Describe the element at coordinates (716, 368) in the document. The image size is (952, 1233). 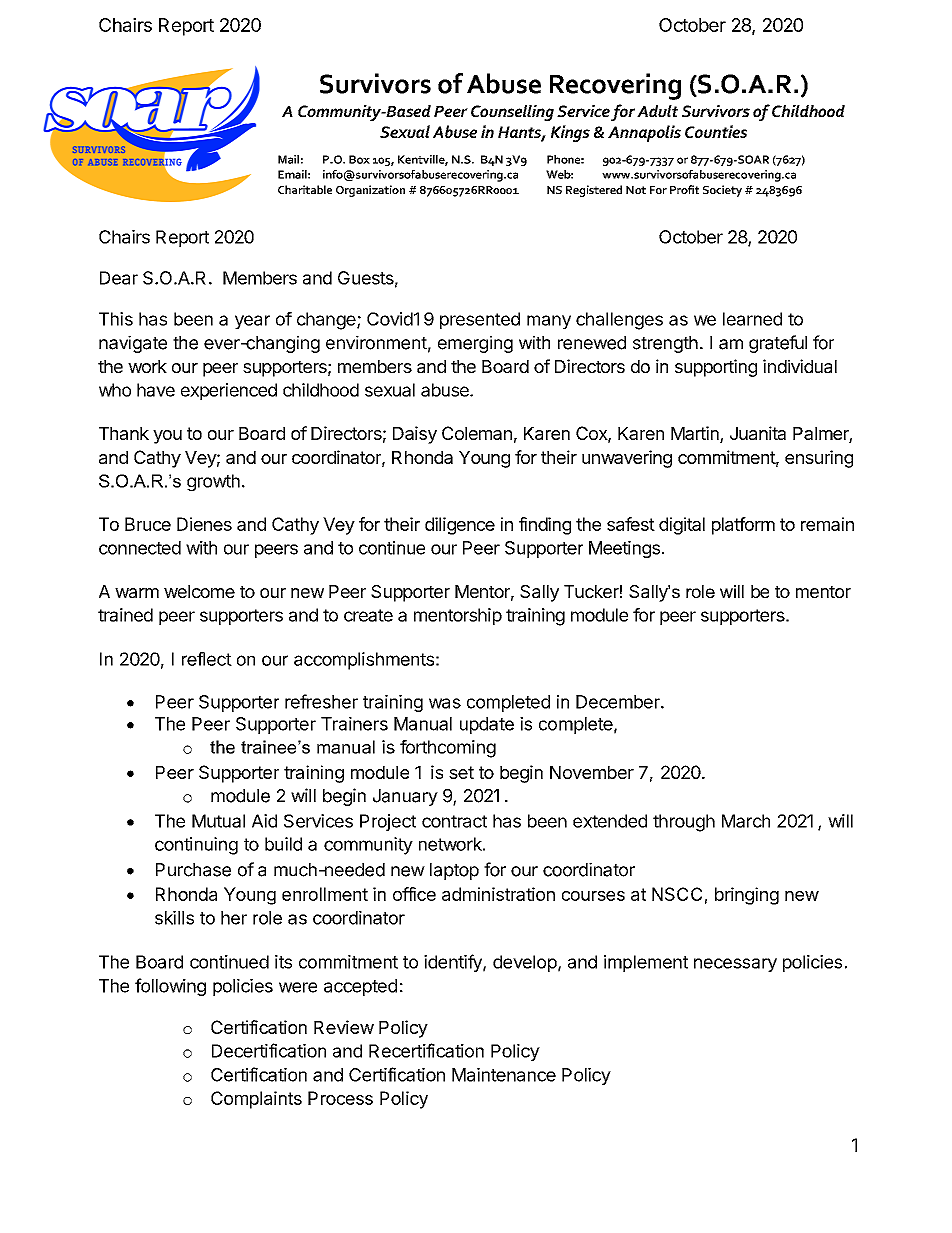
I see `supporting` at that location.
